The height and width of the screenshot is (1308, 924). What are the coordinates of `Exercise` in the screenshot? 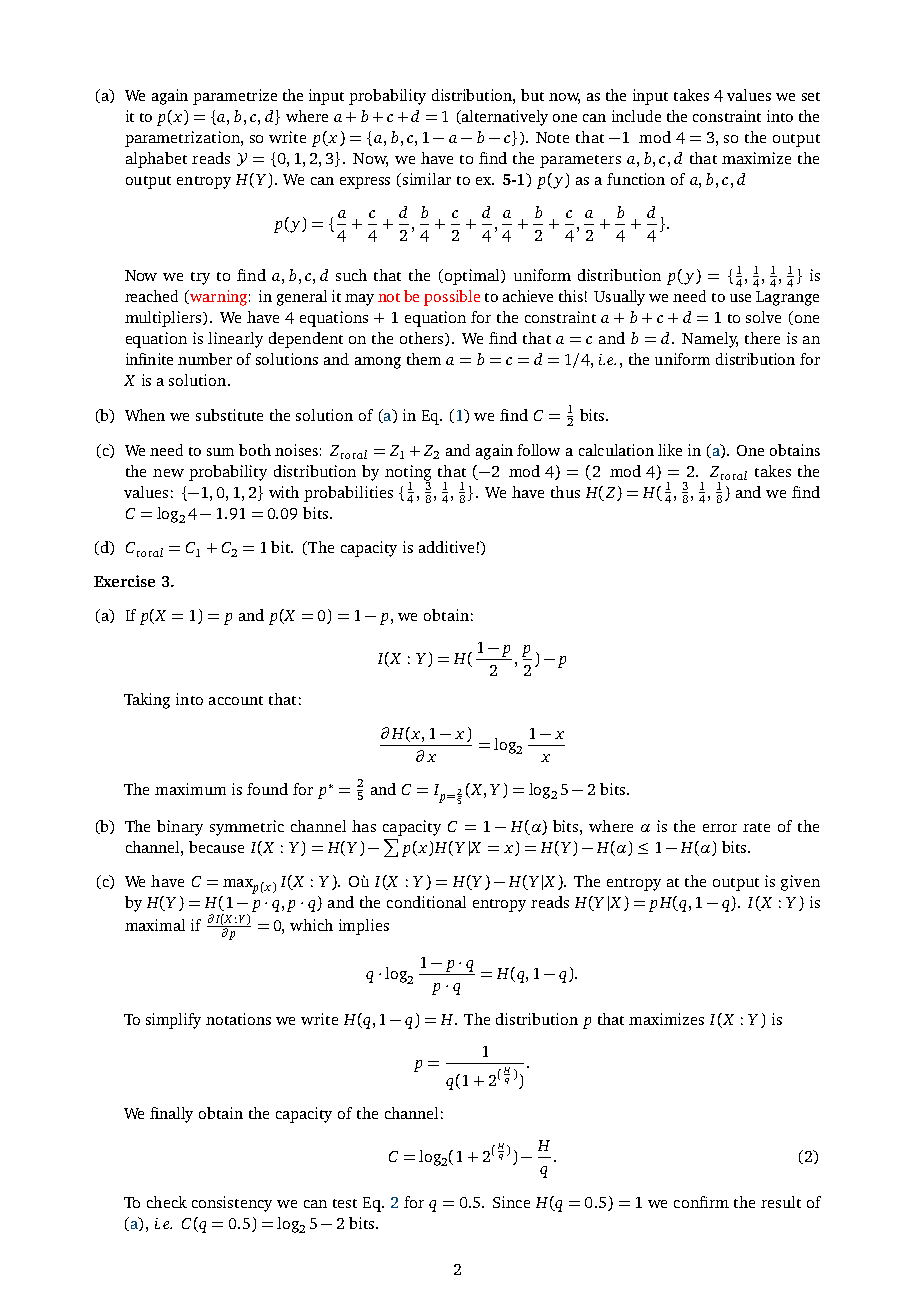 It's located at (124, 581).
